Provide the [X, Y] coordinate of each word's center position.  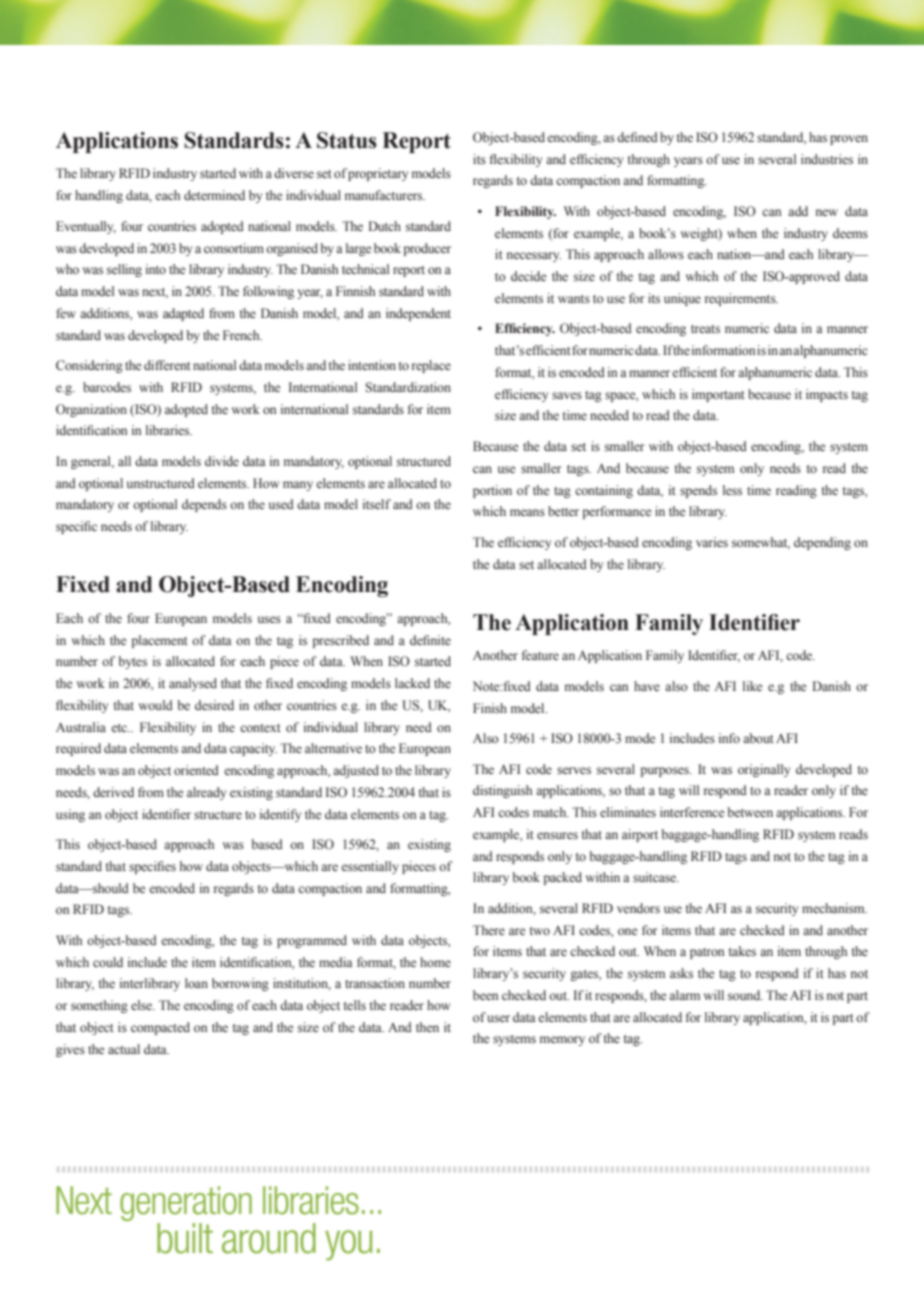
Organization [91, 410]
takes [742, 951]
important [718, 395]
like [752, 686]
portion [492, 491]
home [435, 962]
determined [214, 195]
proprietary [378, 174]
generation [186, 1203]
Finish [490, 708]
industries [827, 159]
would [156, 705]
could [108, 962]
